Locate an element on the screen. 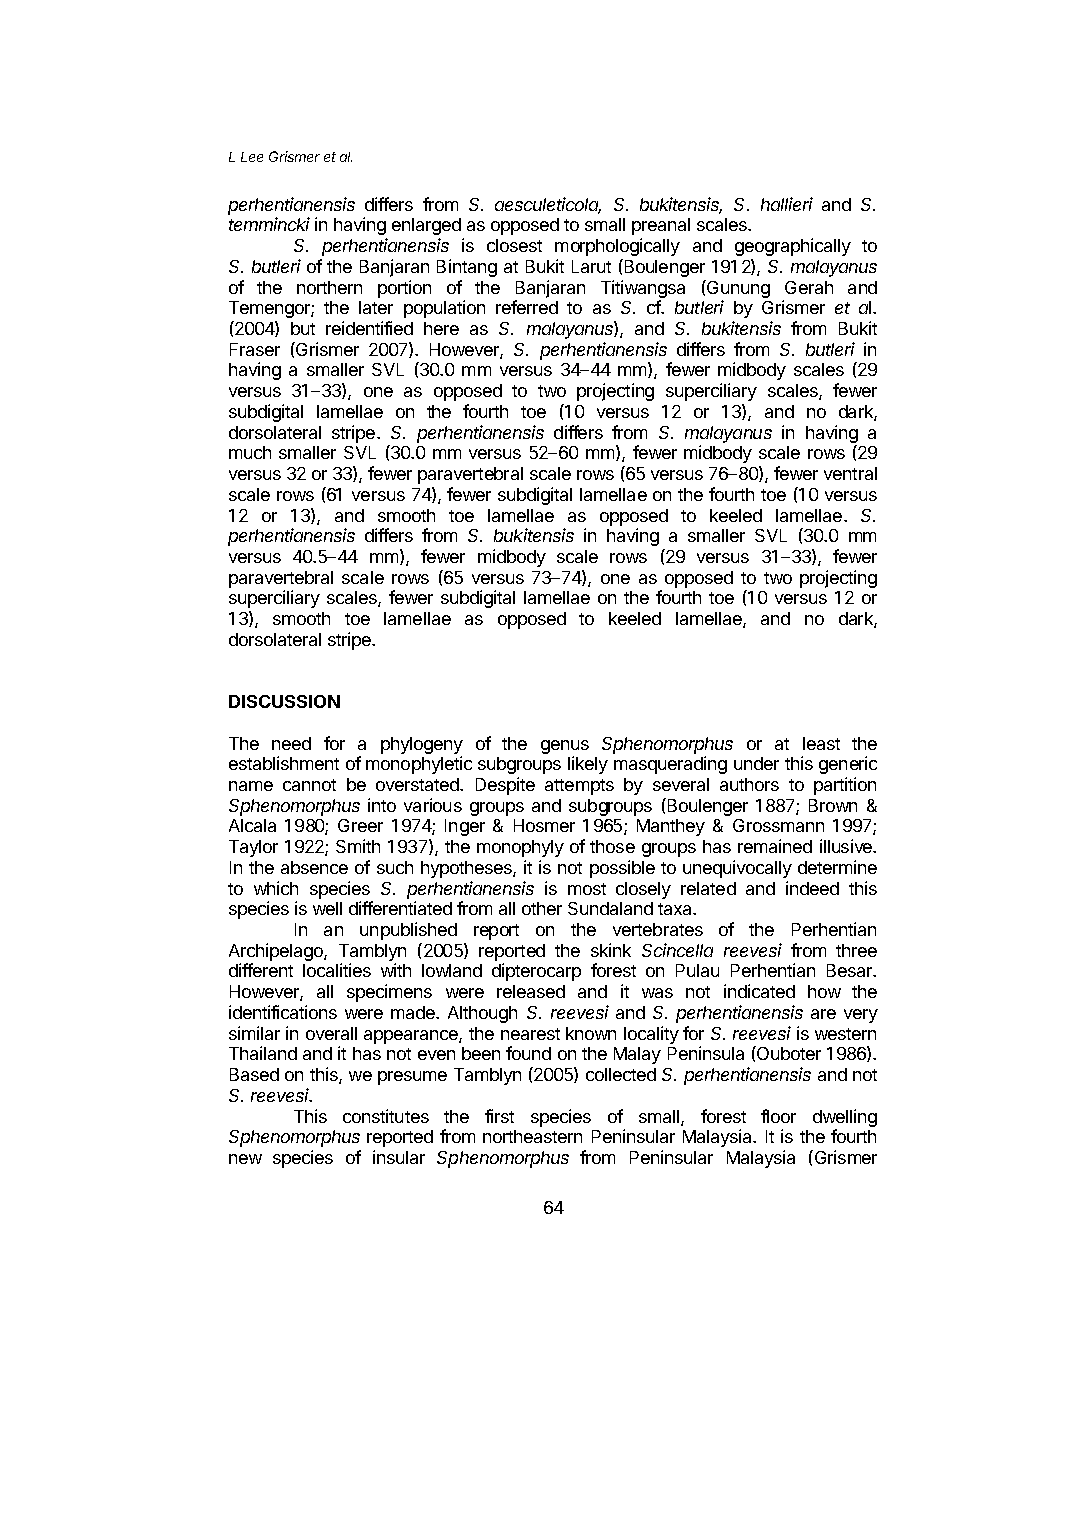 Image resolution: width=1072 pixels, height=1517 pixels. Lee is located at coordinates (252, 157).
